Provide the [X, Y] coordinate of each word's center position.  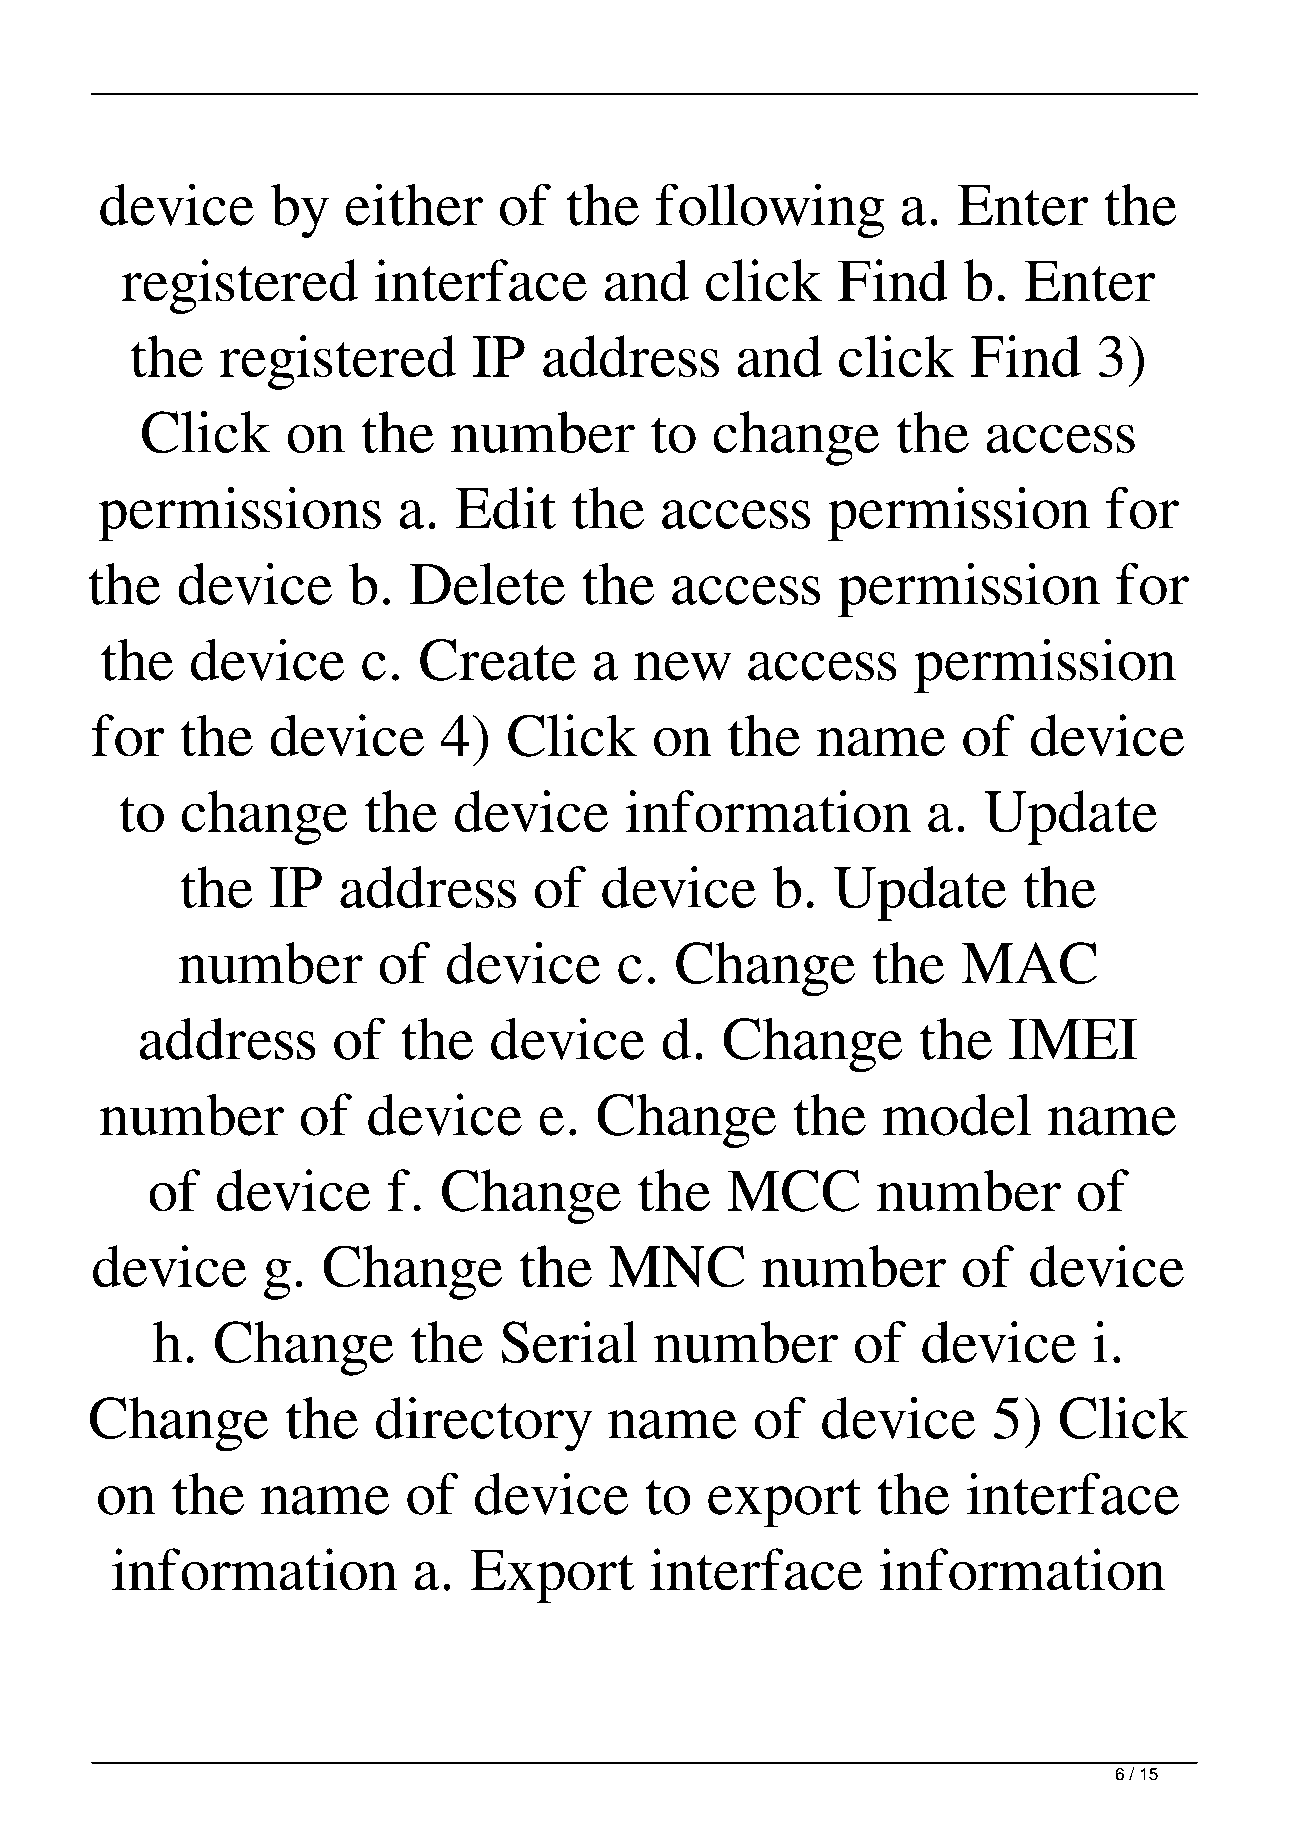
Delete [487, 583]
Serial [569, 1342]
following [770, 210]
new [683, 666]
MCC [793, 1190]
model [957, 1114]
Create [498, 660]
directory [484, 1424]
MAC [1029, 963]
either [414, 204]
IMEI [1073, 1039]
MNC [677, 1266]
